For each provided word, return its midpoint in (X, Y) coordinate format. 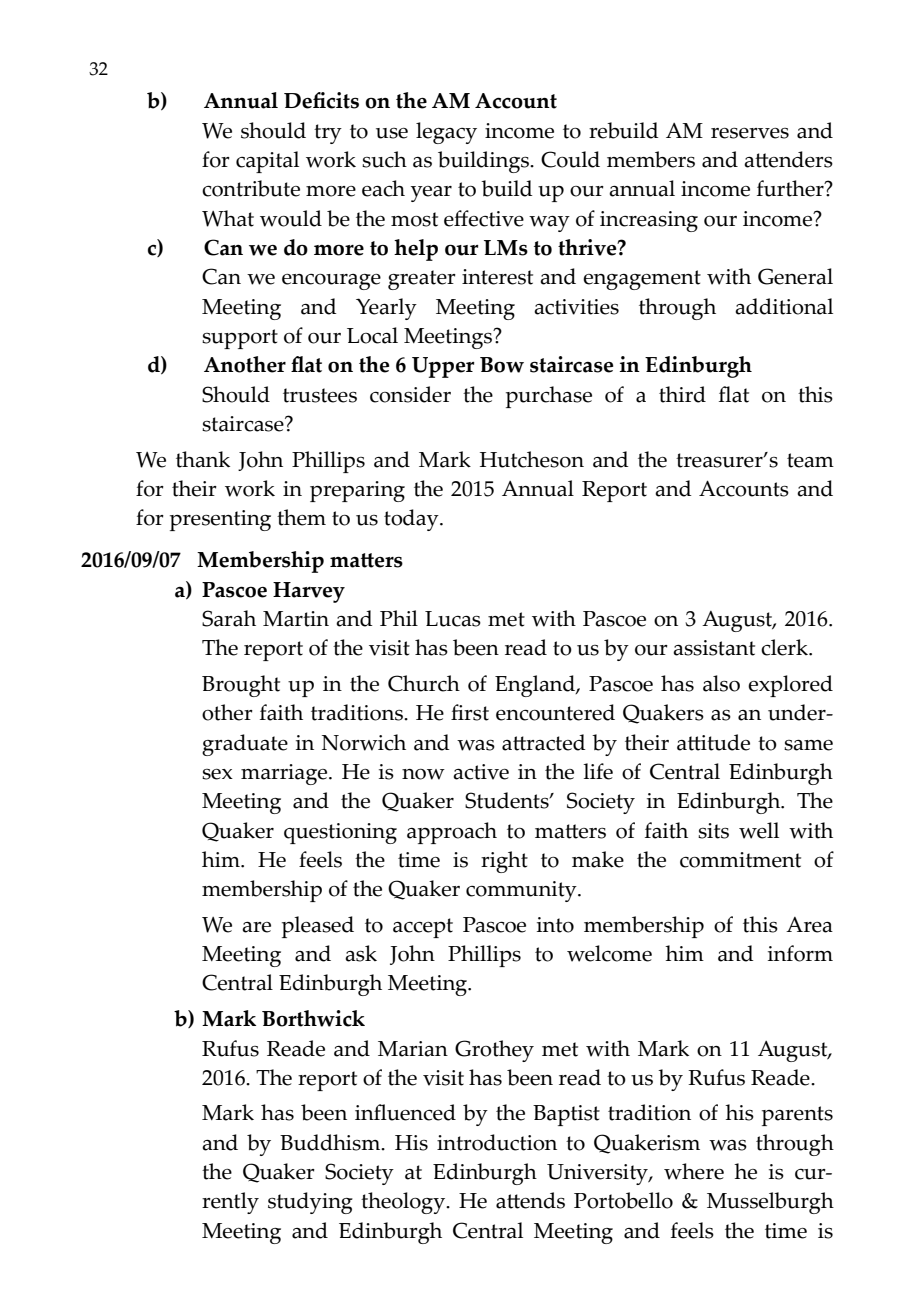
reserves (750, 133)
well (759, 830)
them (301, 517)
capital (267, 162)
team (810, 460)
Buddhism (331, 1142)
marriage (285, 774)
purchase (549, 397)
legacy (446, 133)
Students (508, 800)
